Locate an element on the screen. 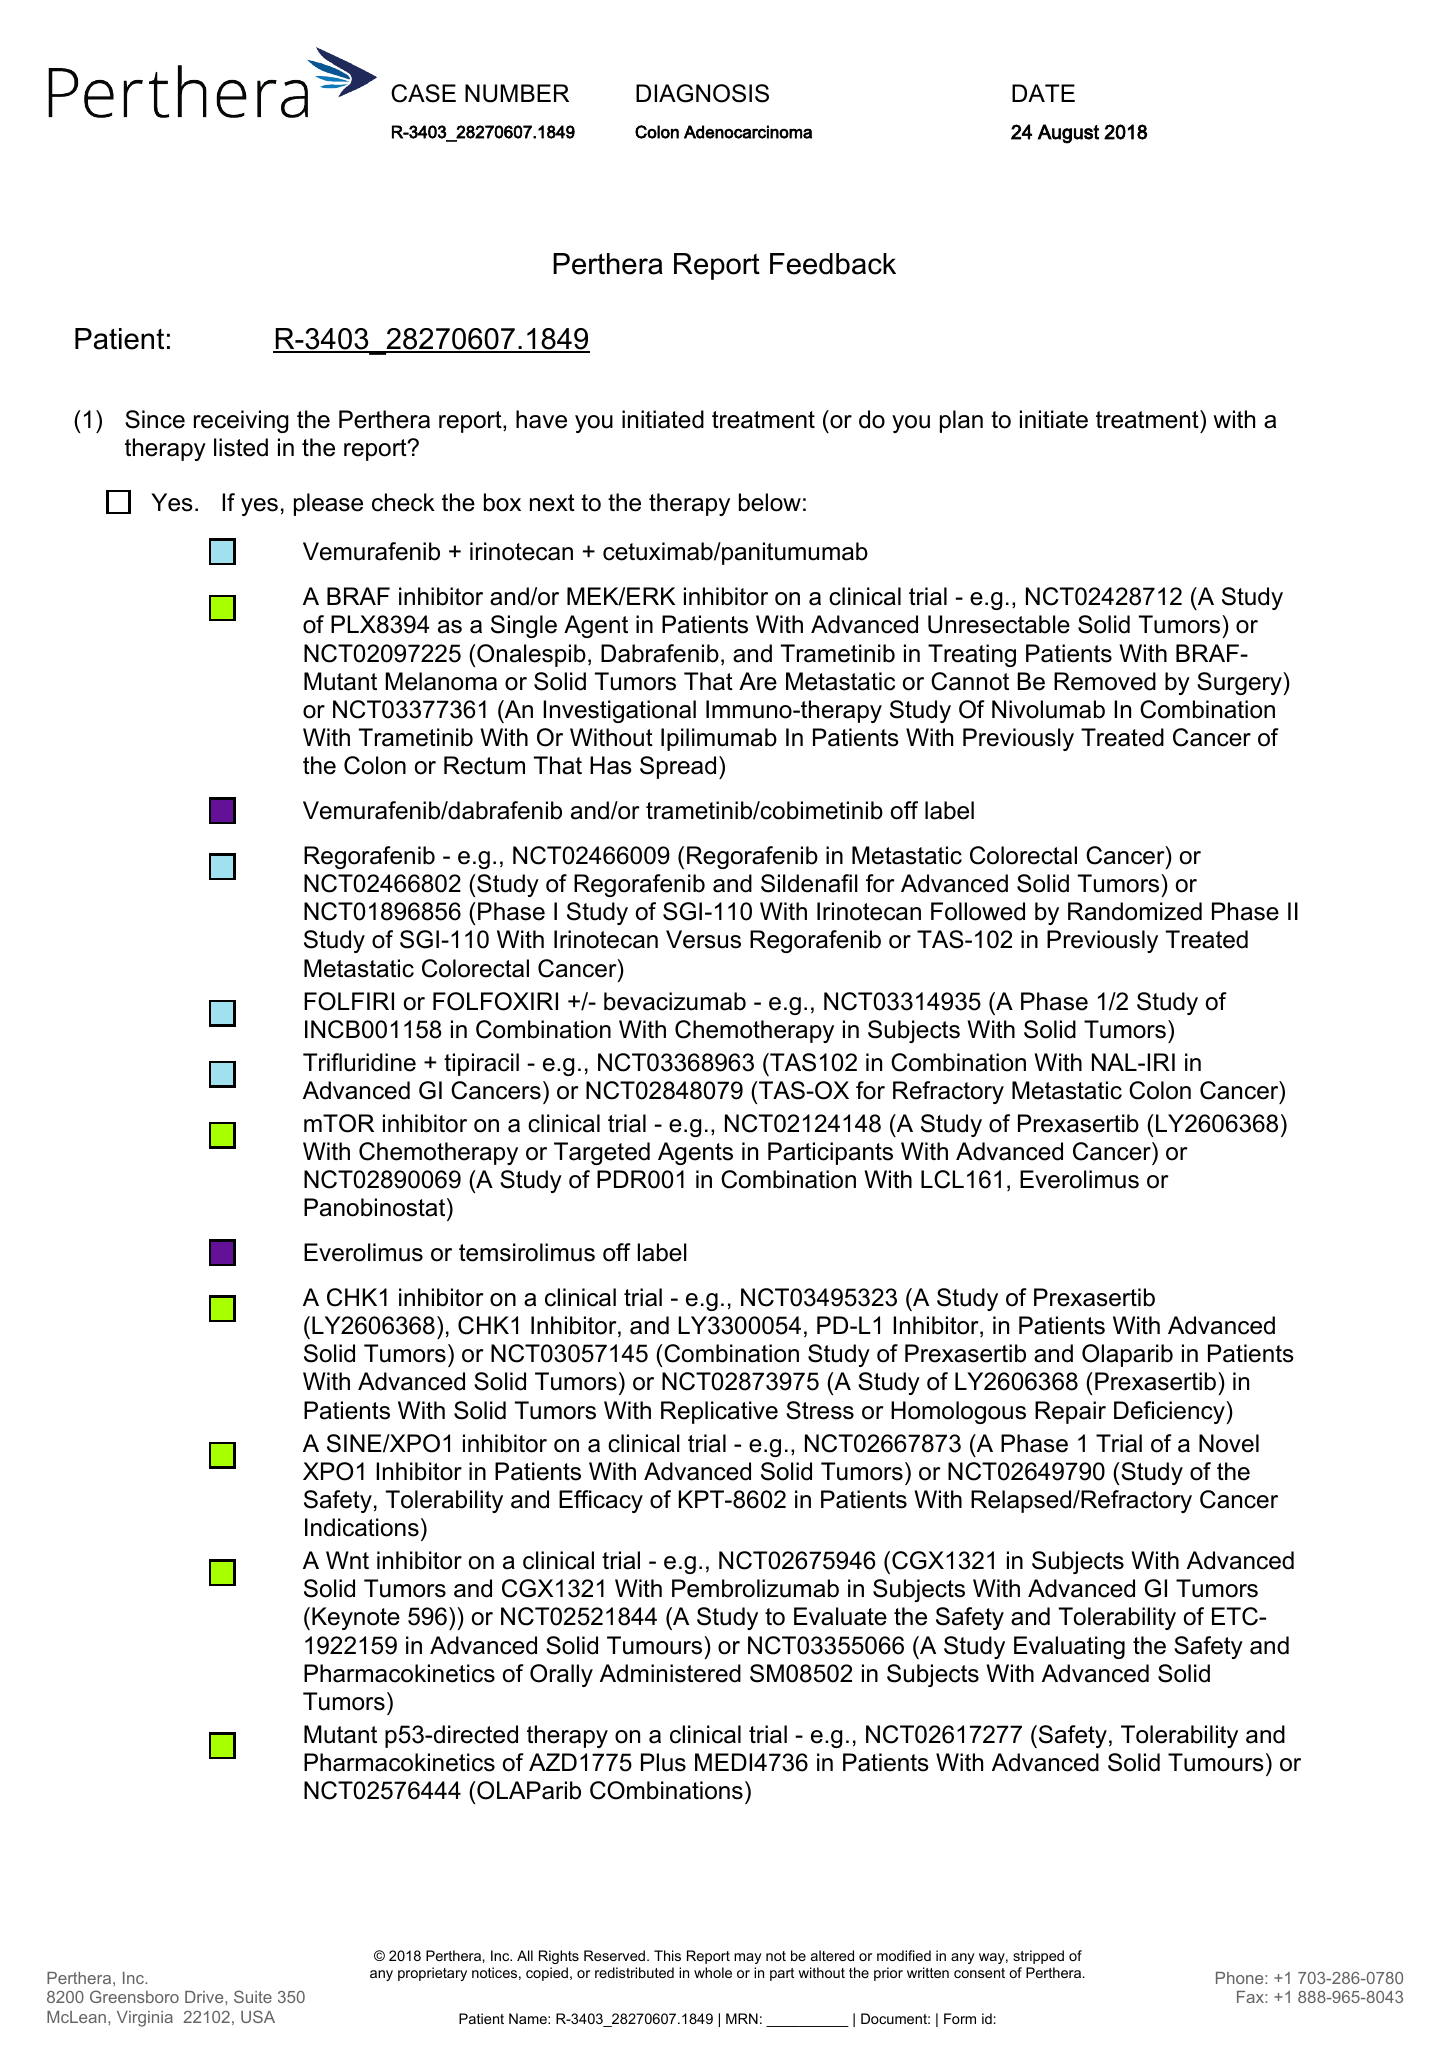 This screenshot has width=1453, height=2056. stripped is located at coordinates (1038, 1957).
